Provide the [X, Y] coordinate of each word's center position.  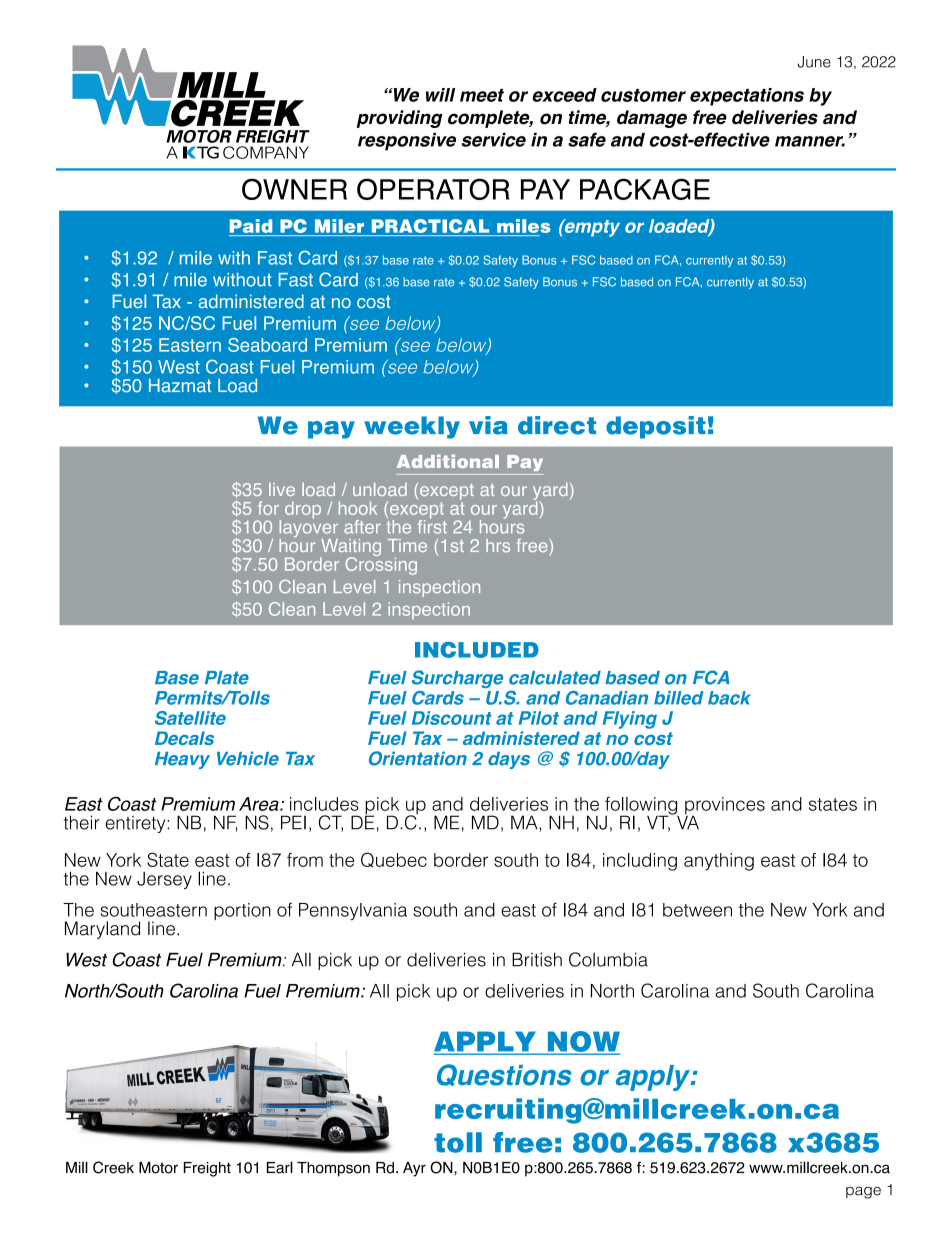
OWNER [294, 189]
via [488, 425]
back [729, 698]
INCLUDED [477, 650]
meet [482, 95]
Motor [158, 1168]
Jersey [164, 880]
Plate [227, 678]
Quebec [394, 860]
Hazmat [180, 386]
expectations [747, 97]
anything [719, 862]
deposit [656, 427]
